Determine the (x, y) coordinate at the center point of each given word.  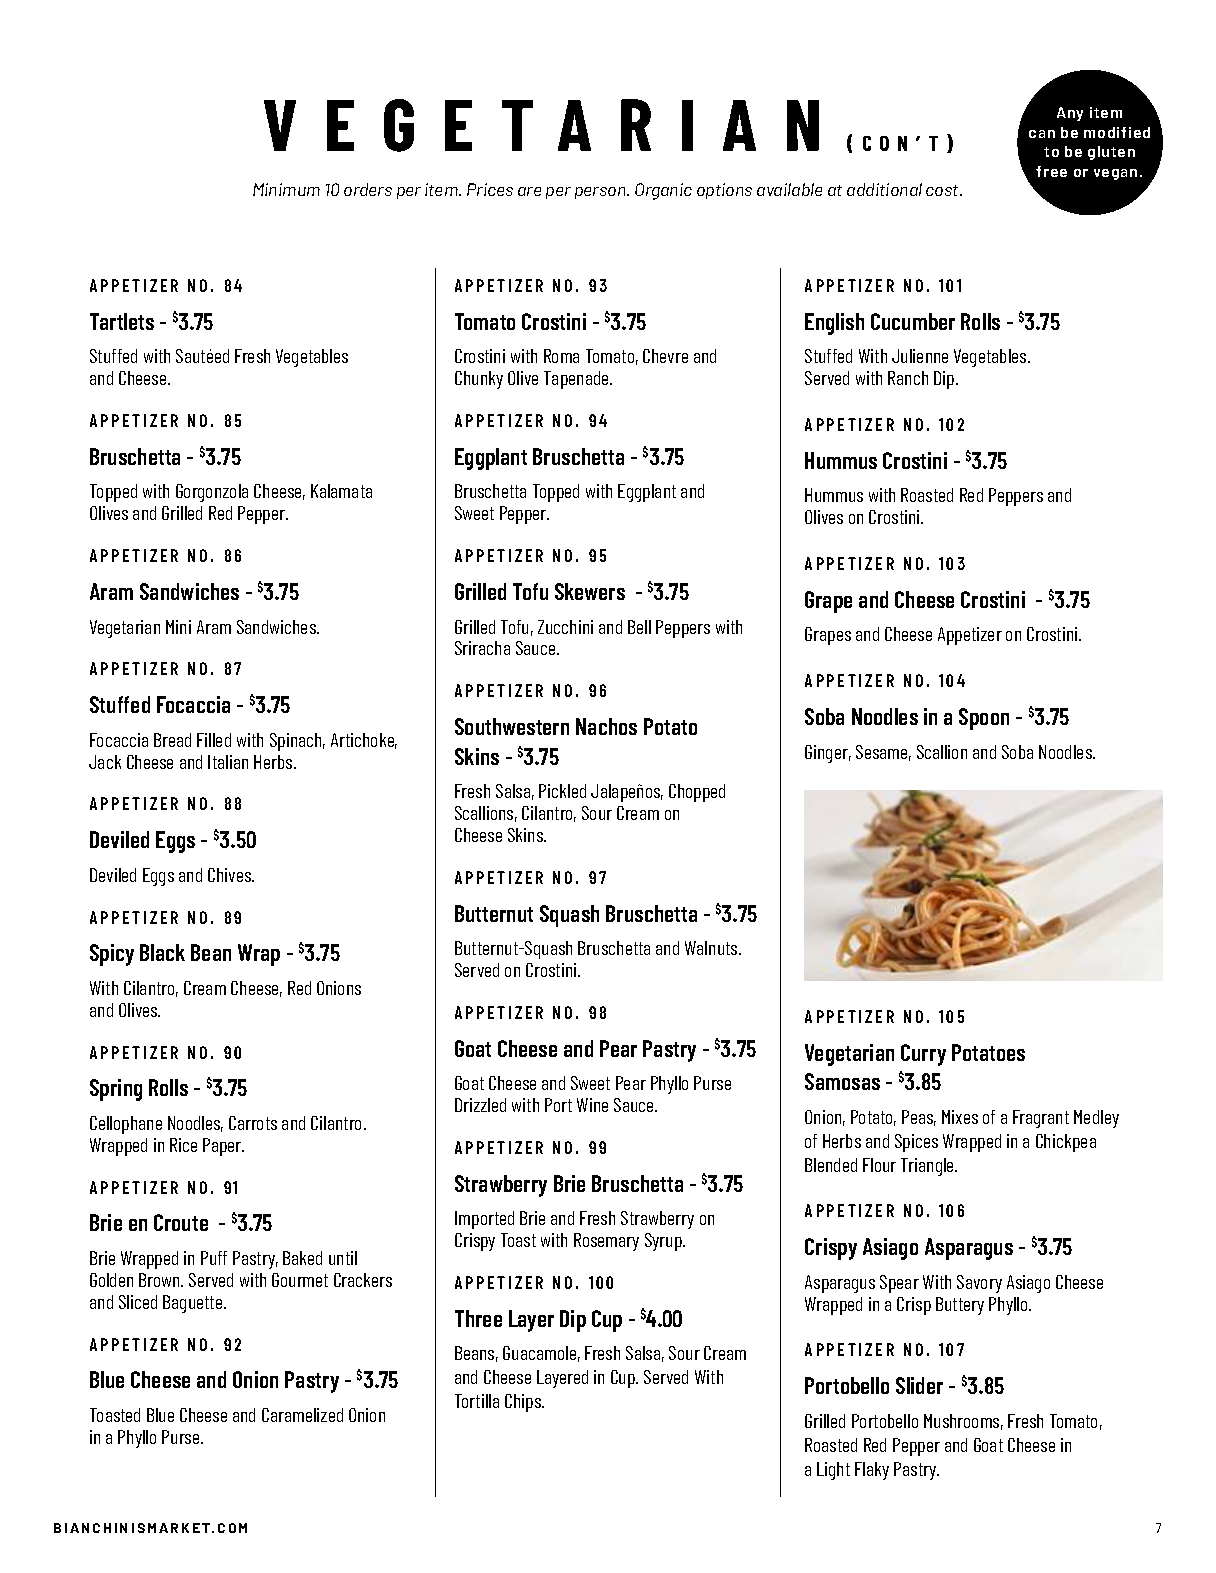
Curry (923, 1055)
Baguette (194, 1304)
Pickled (562, 791)
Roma (561, 356)
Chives (231, 875)
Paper (223, 1147)
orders (368, 189)
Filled (214, 740)
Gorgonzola (212, 493)
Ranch (908, 378)
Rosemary (606, 1242)
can (1042, 134)
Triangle (929, 1167)
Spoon (984, 719)
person (601, 193)
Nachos (606, 726)
